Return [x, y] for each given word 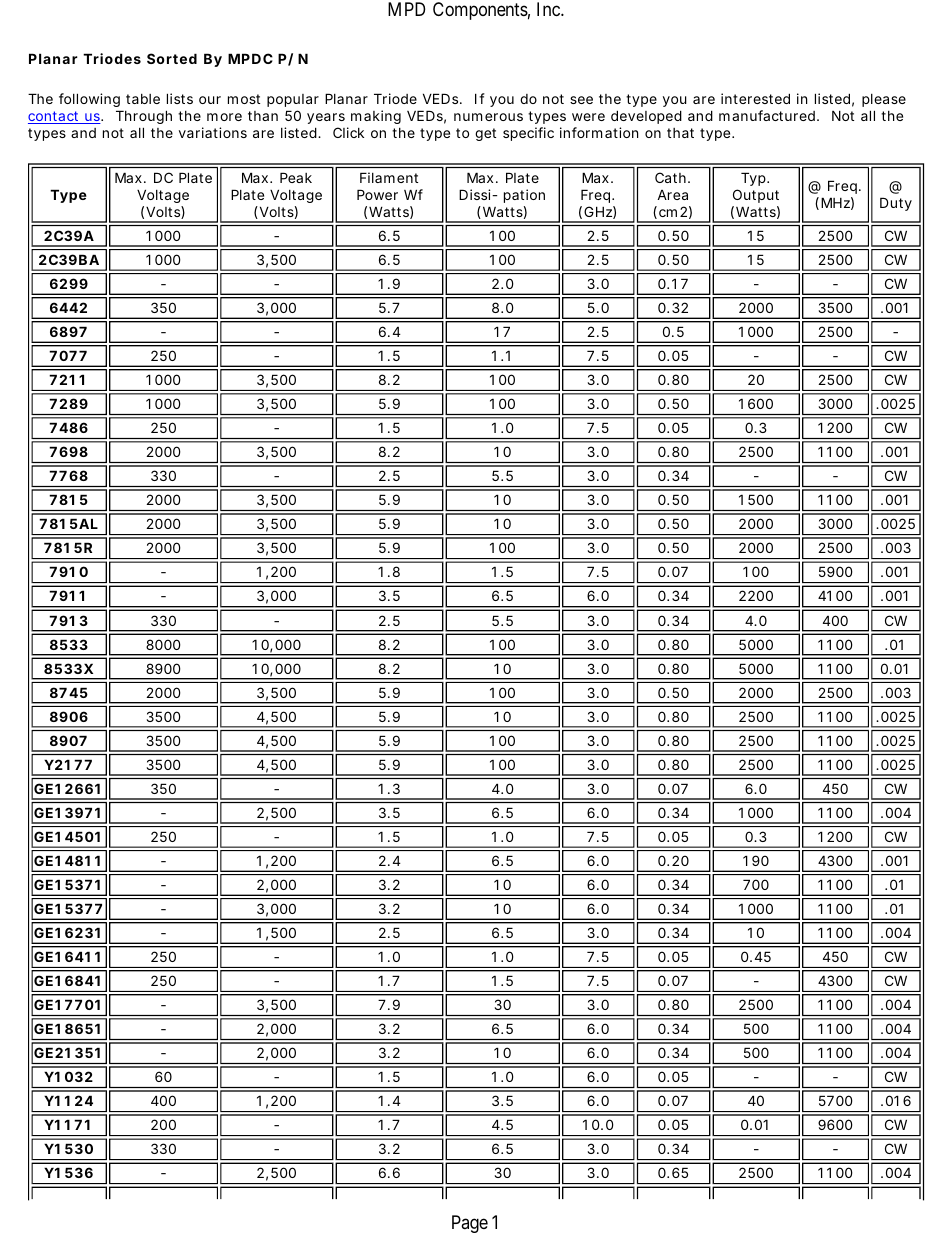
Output [756, 196]
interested [755, 98]
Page [470, 1224]
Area [672, 195]
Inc [549, 9]
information [599, 132]
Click [348, 132]
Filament [389, 177]
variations [213, 132]
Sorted [172, 58]
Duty [896, 204]
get [485, 134]
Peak [296, 177]
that [680, 133]
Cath [670, 177]
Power [377, 194]
